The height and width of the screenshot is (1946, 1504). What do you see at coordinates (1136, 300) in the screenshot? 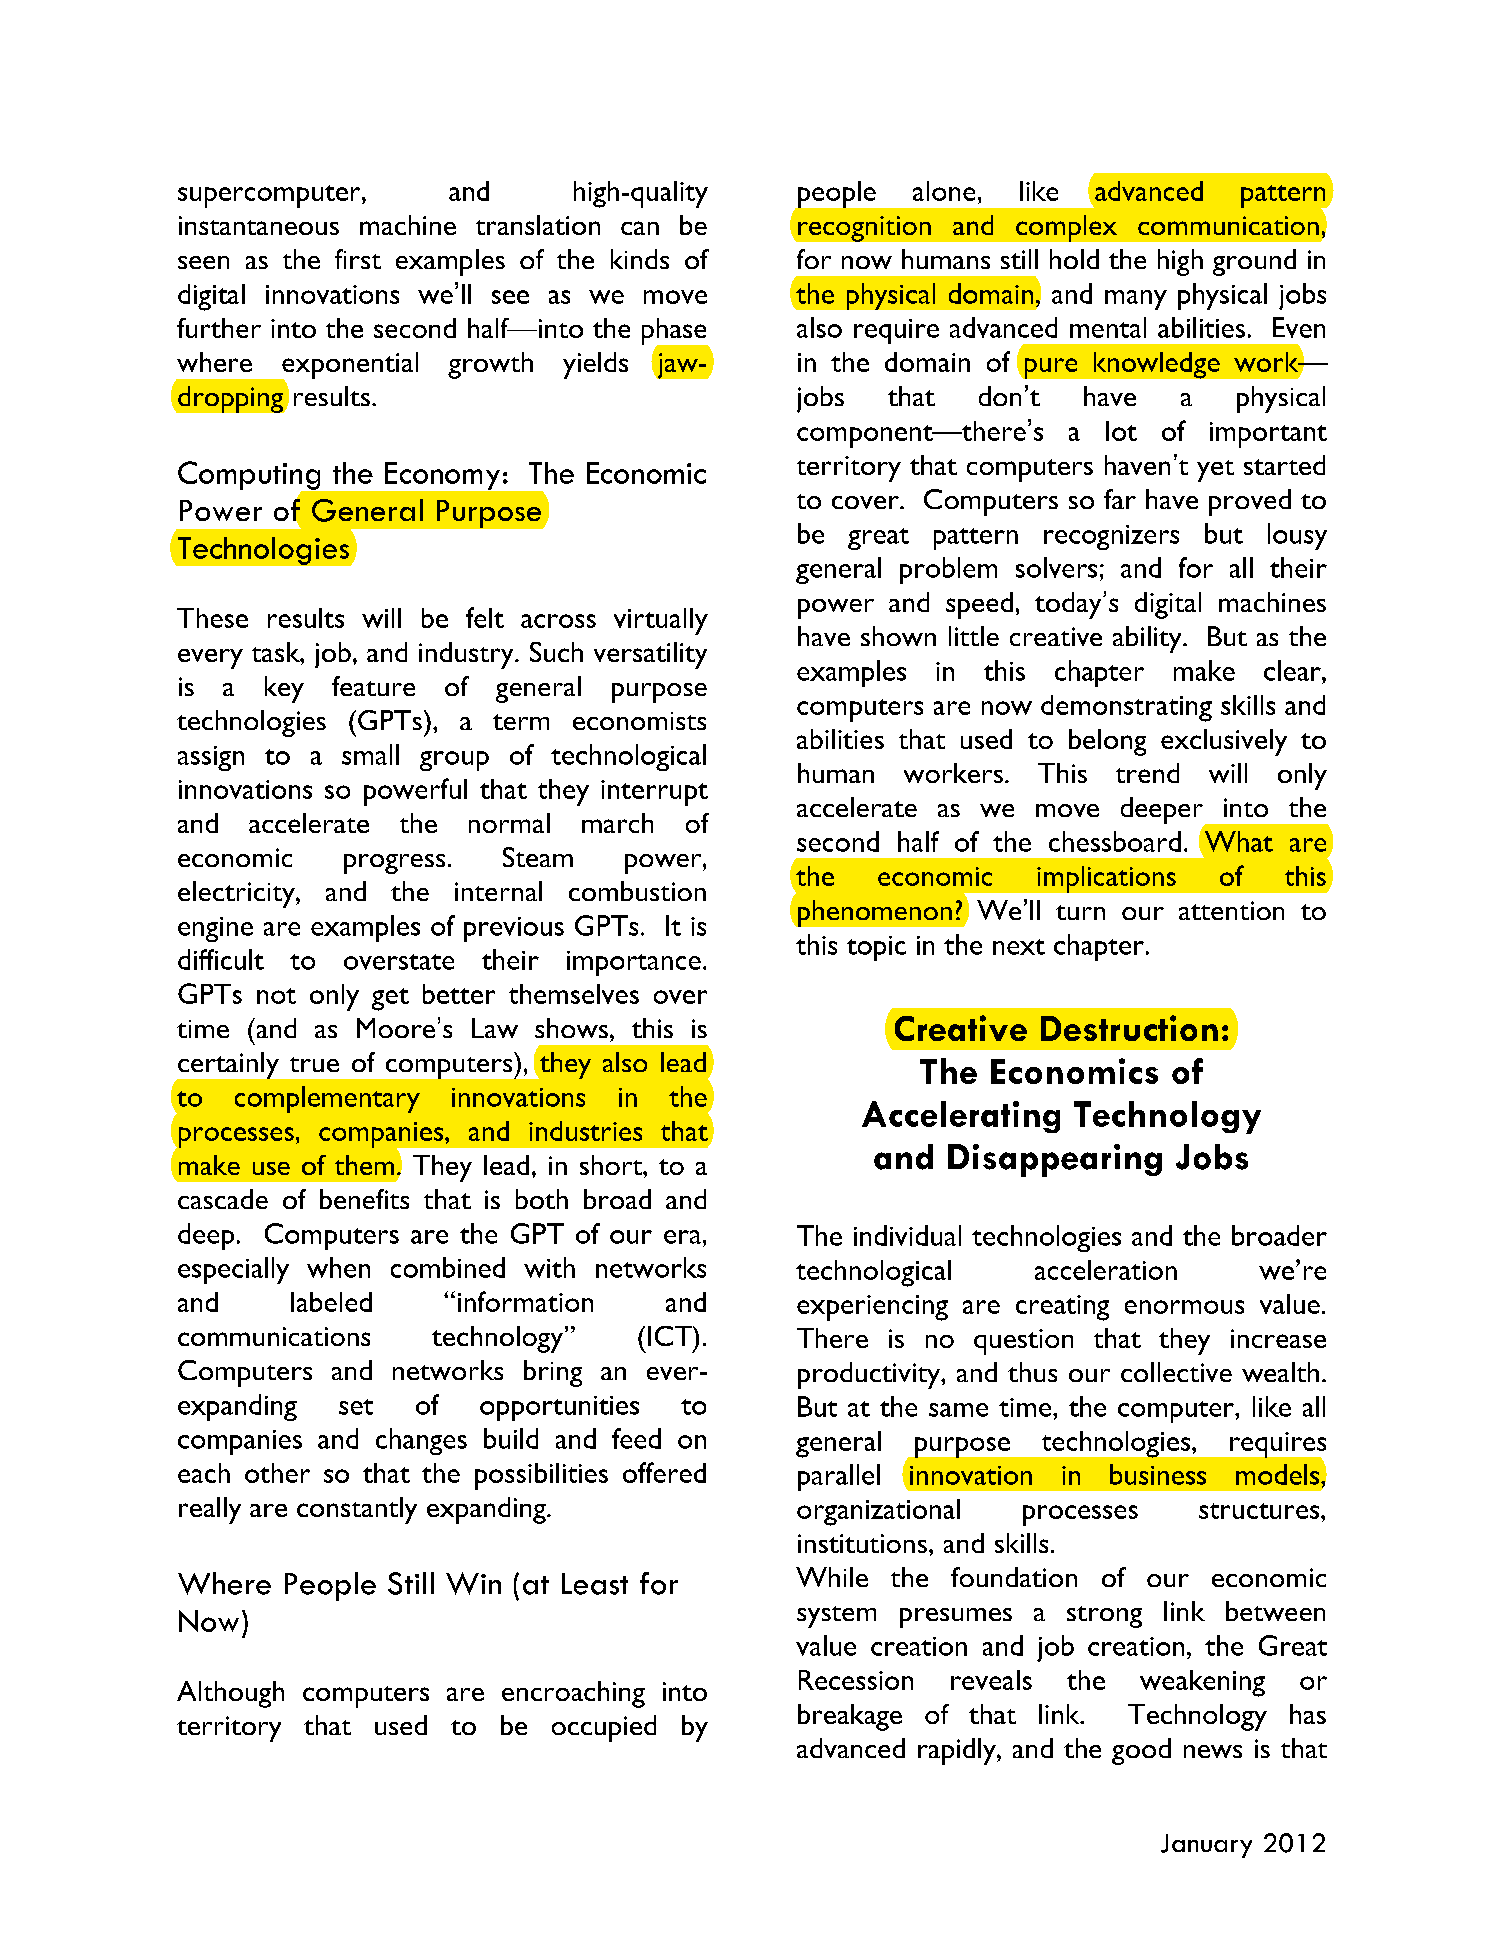
I see `many` at bounding box center [1136, 300].
